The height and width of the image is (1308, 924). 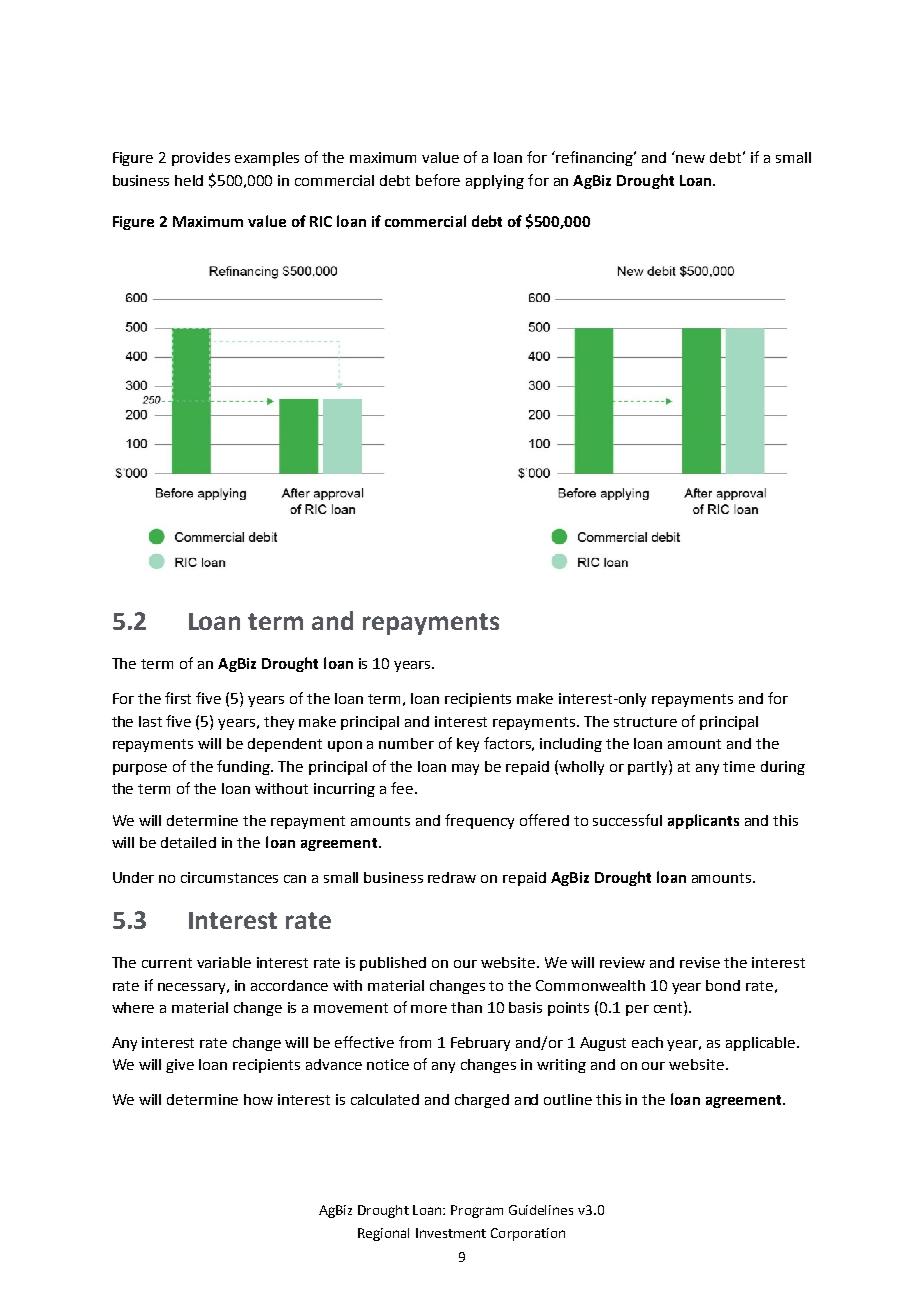 What do you see at coordinates (541, 1210) in the image?
I see `Guidelines` at bounding box center [541, 1210].
